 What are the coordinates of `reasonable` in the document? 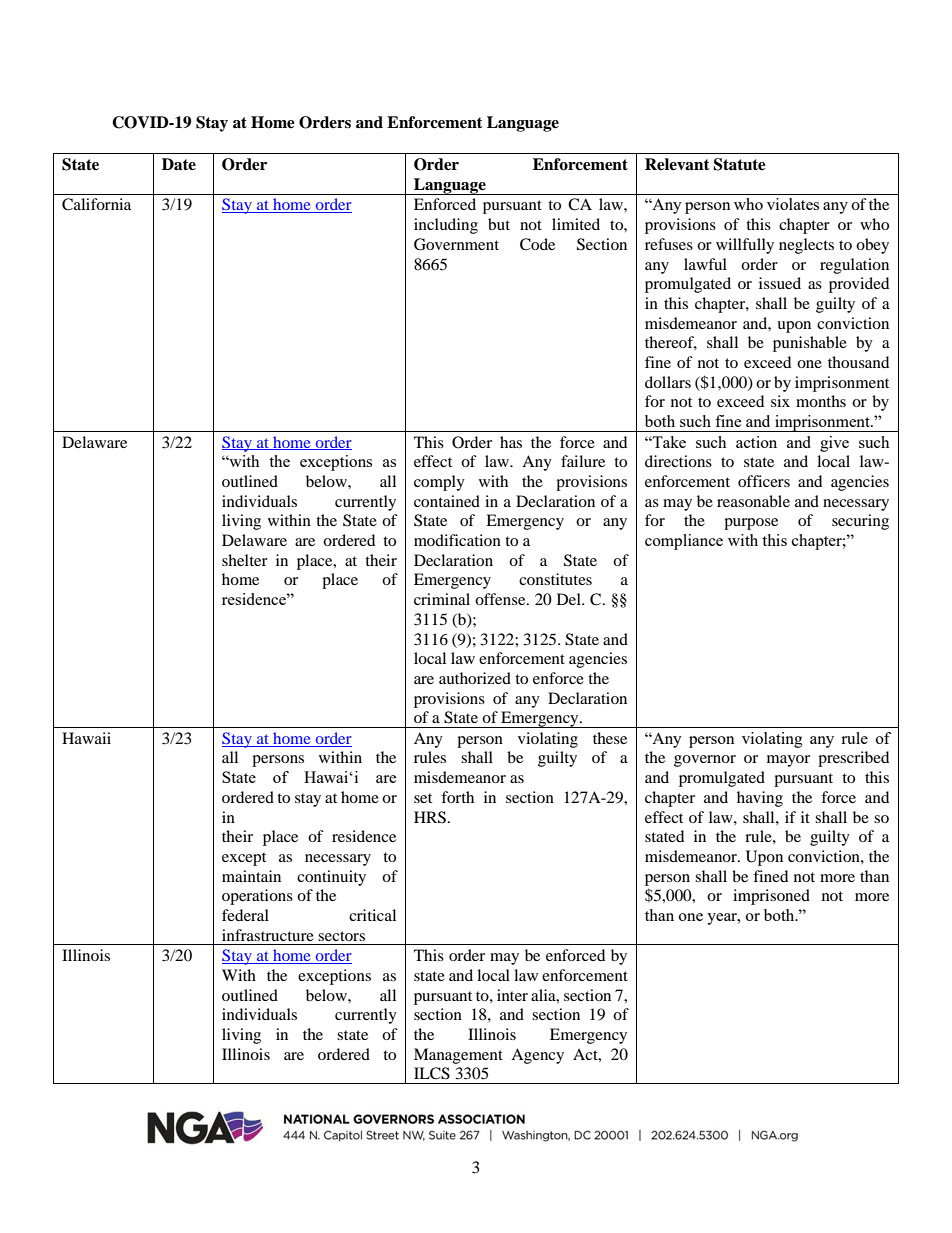 It's located at (753, 501).
